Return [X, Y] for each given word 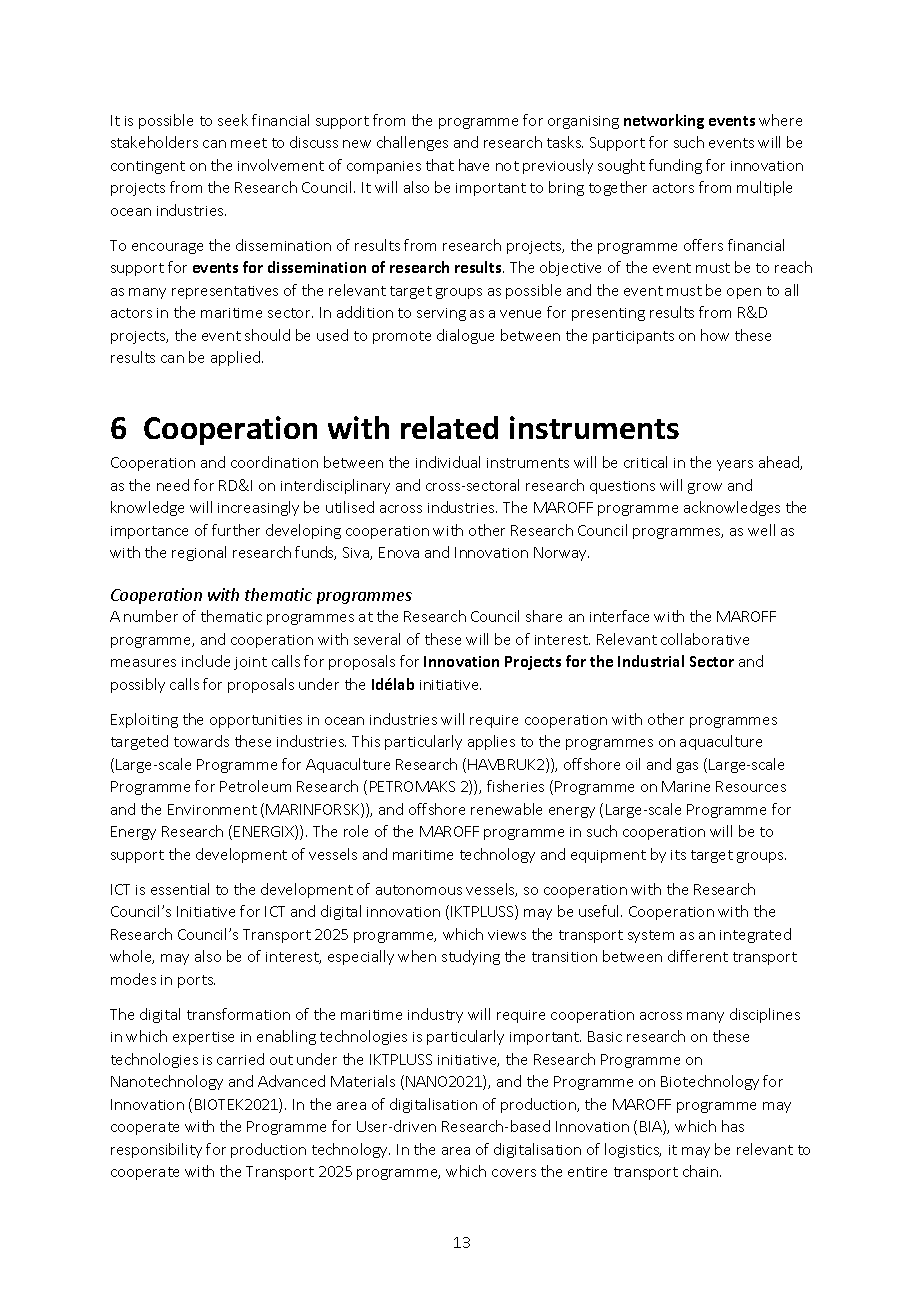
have [474, 165]
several [377, 639]
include [206, 661]
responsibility [156, 1150]
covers [514, 1173]
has [733, 1126]
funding [675, 166]
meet [249, 143]
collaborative [705, 639]
